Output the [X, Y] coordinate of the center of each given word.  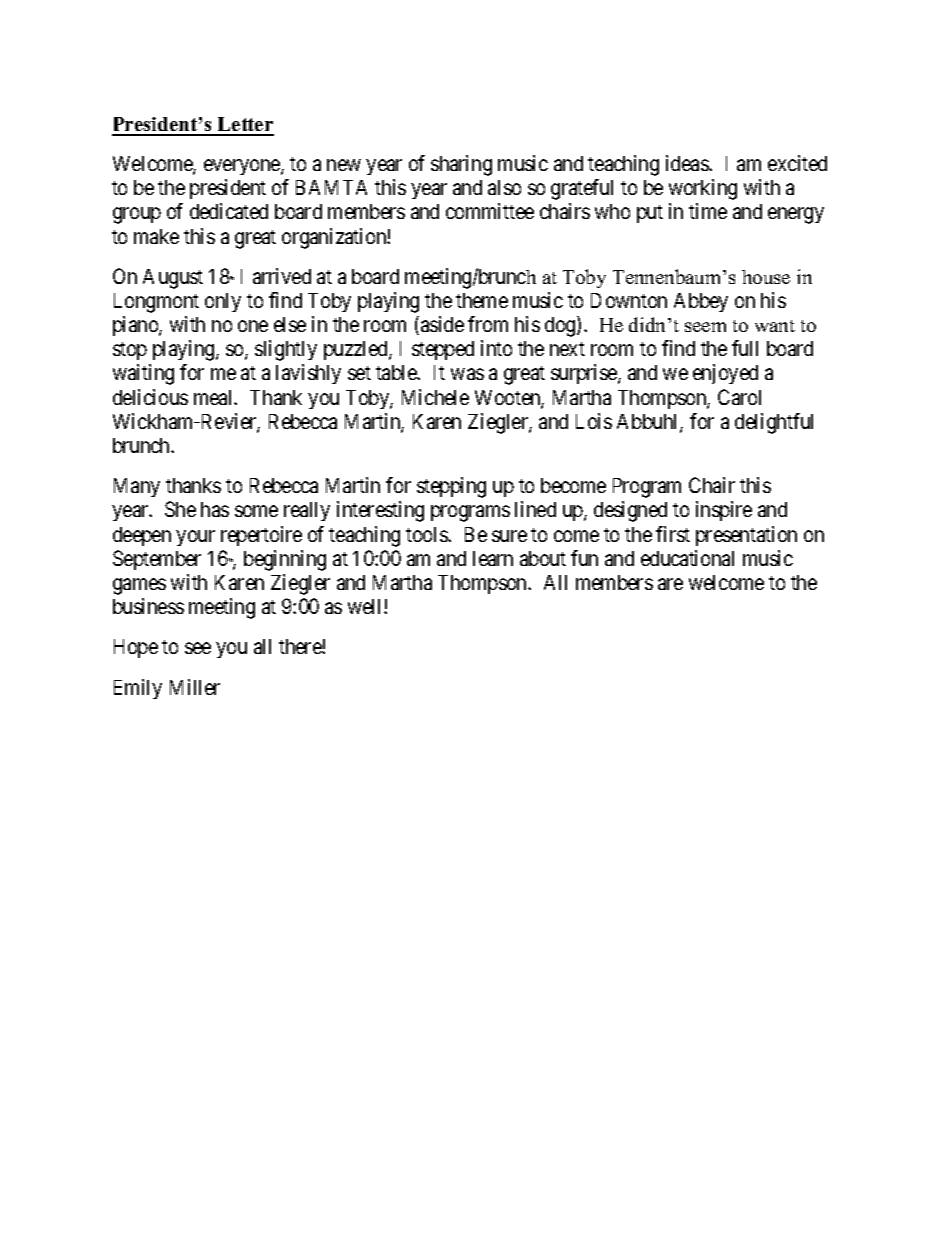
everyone [243, 167]
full [745, 348]
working [703, 189]
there [301, 646]
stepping [451, 487]
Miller [195, 687]
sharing [461, 165]
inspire [724, 511]
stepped [443, 350]
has [215, 509]
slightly [286, 350]
